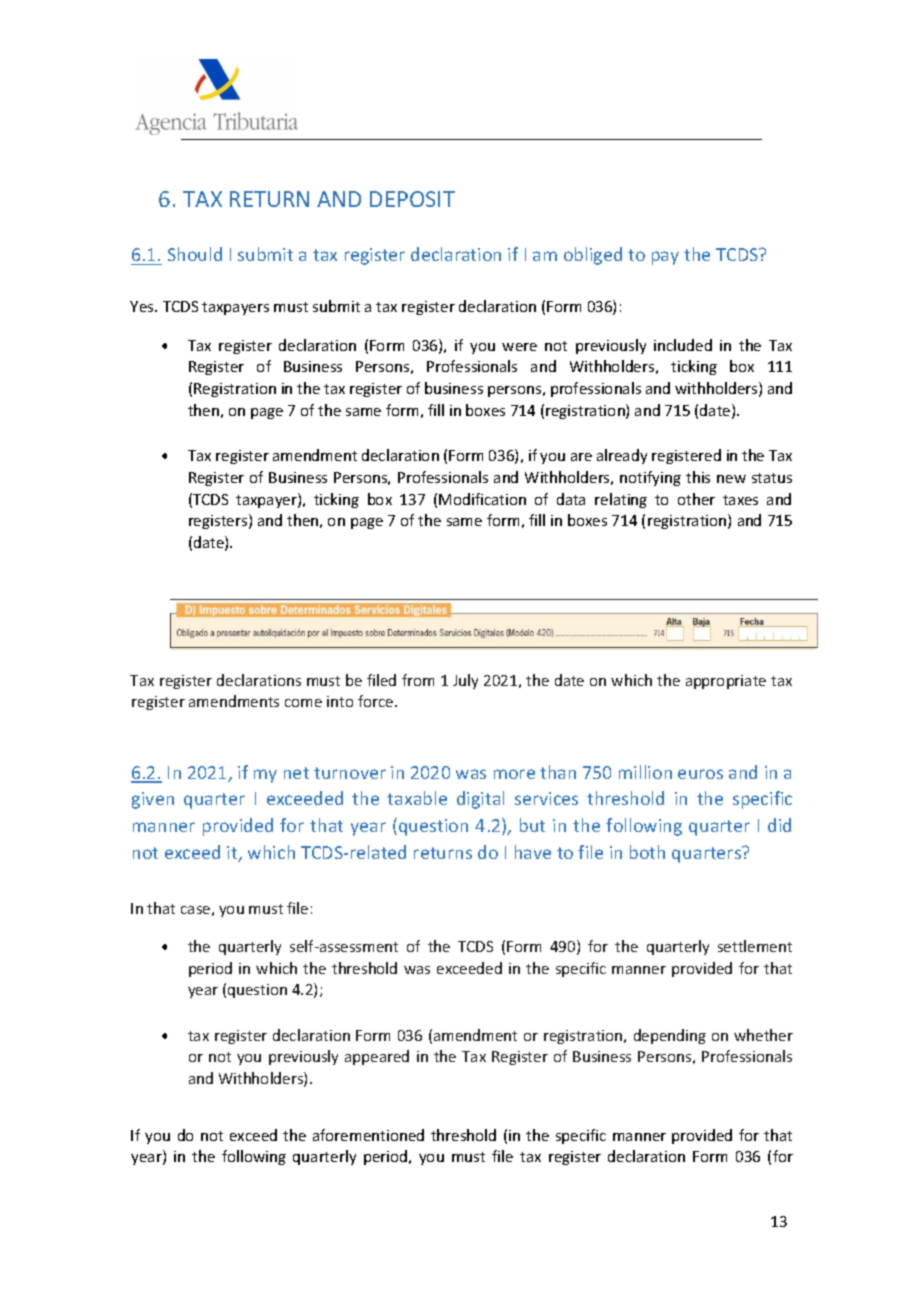  Describe the element at coordinates (143, 306) in the screenshot. I see `Yes` at that location.
